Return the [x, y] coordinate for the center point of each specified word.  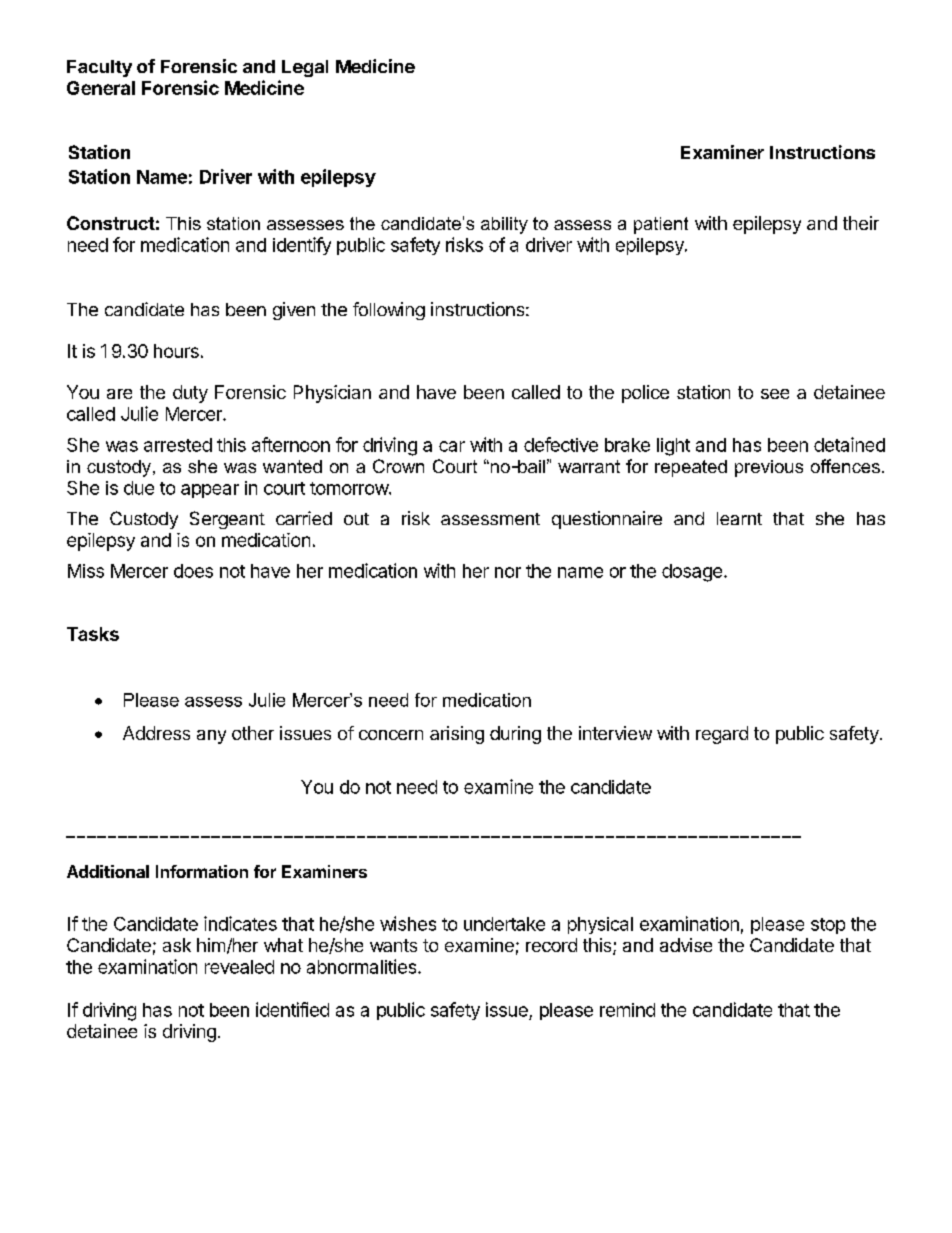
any [211, 737]
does [193, 571]
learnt [739, 518]
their [861, 223]
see [775, 394]
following [389, 311]
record [551, 945]
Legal [305, 68]
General [101, 88]
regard [722, 735]
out [356, 519]
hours [176, 351]
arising [457, 735]
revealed [239, 967]
